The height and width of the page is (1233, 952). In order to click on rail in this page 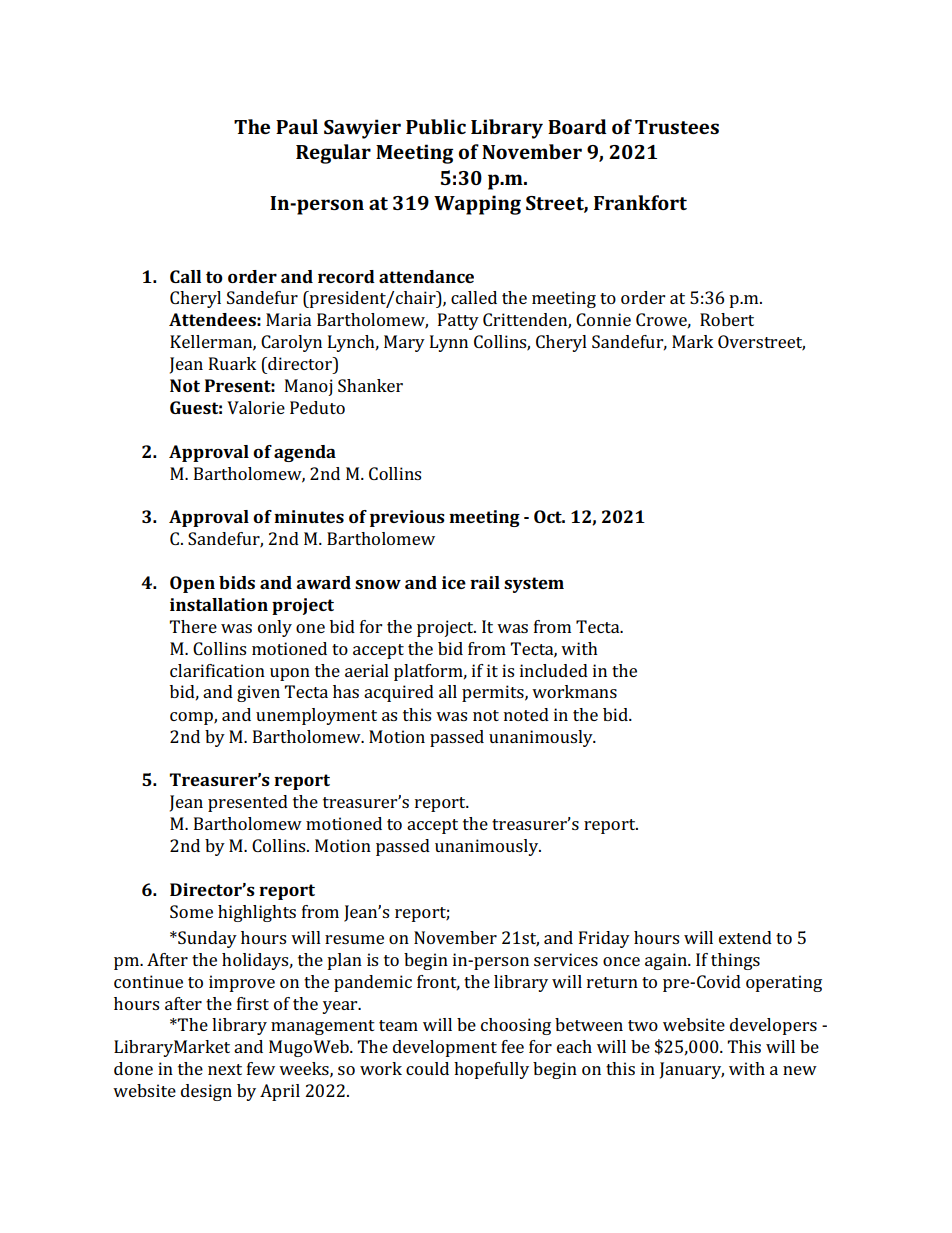, I will do `click(485, 582)`.
